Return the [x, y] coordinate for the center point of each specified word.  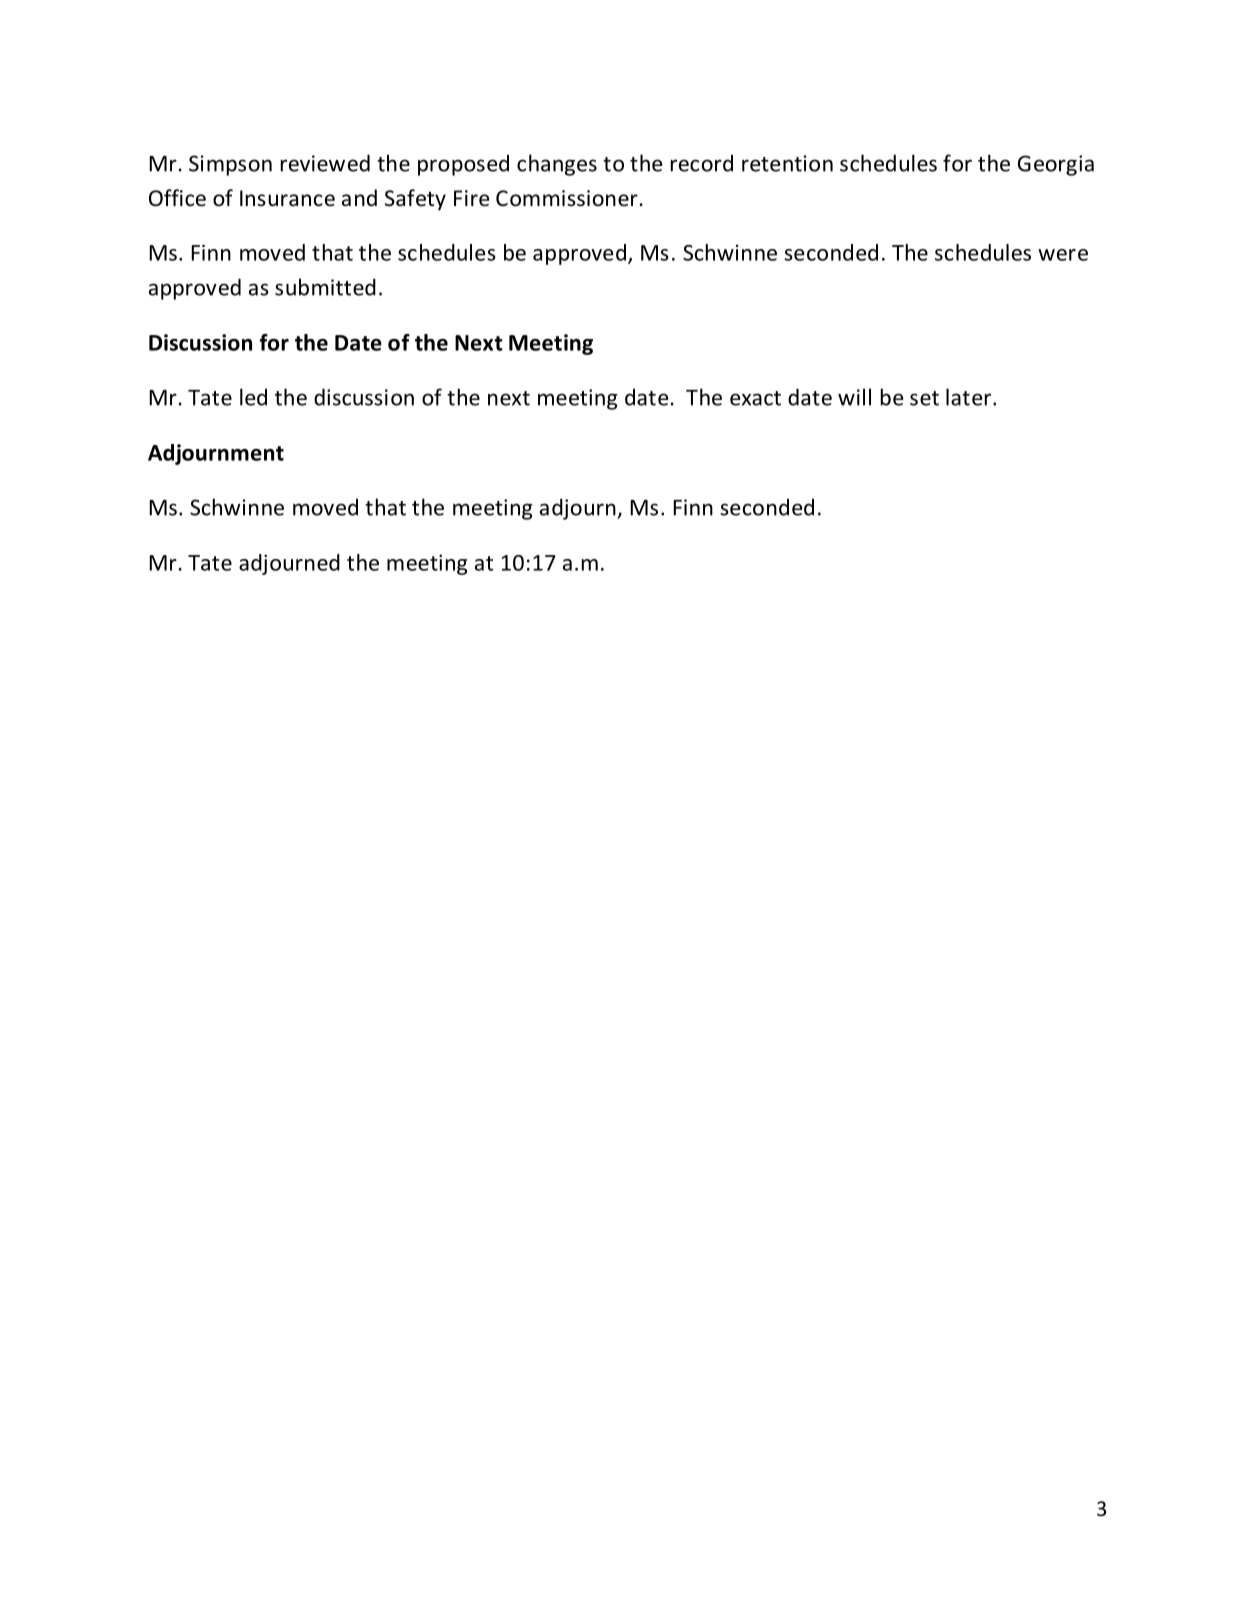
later [968, 397]
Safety [415, 200]
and [359, 197]
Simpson [230, 165]
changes [557, 165]
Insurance [287, 198]
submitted [325, 287]
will [854, 397]
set [924, 398]
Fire [472, 198]
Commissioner [567, 198]
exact [755, 398]
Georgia [1056, 165]
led [253, 397]
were [1063, 255]
